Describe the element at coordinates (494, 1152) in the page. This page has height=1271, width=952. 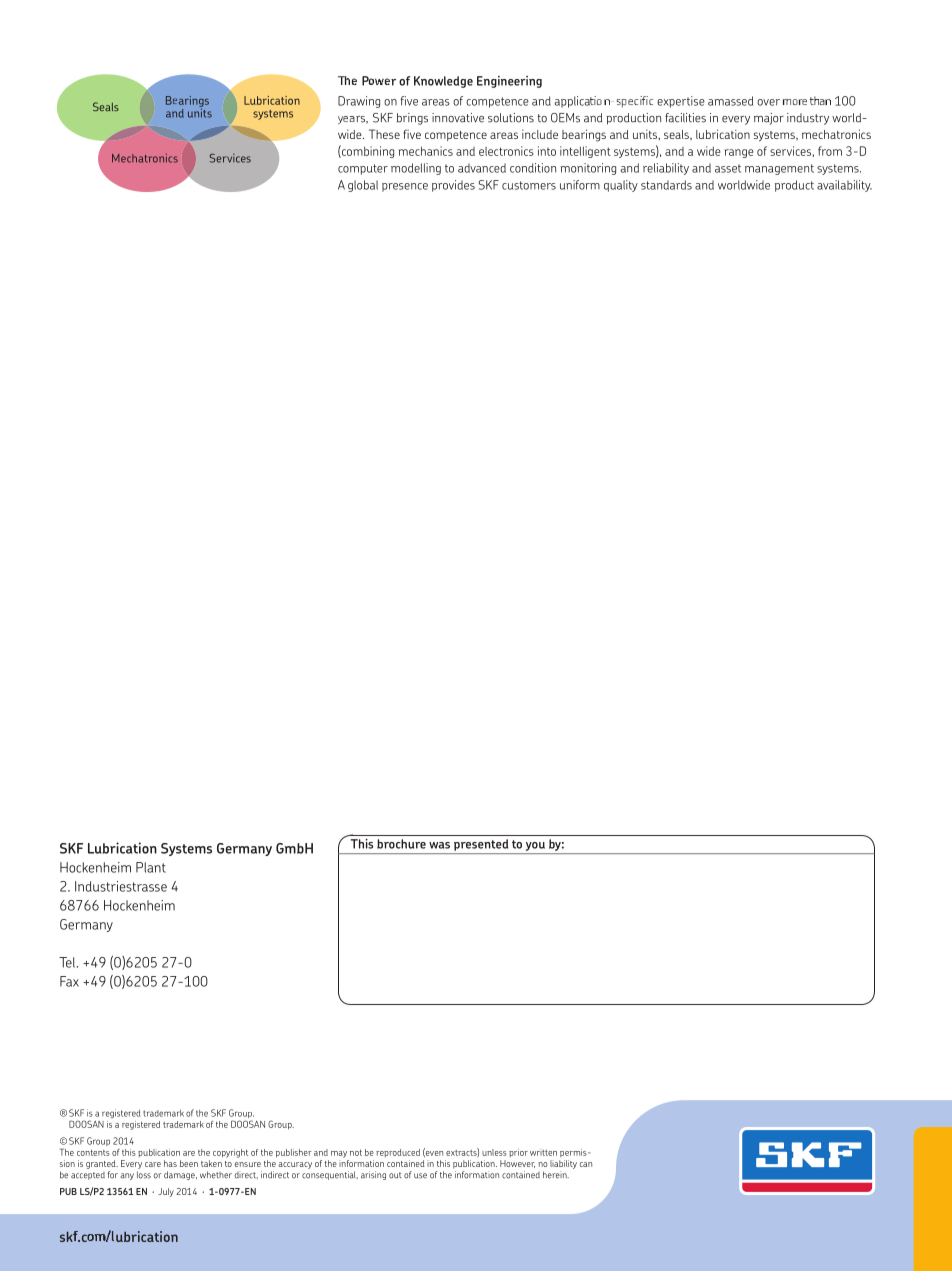
I see `unless` at that location.
